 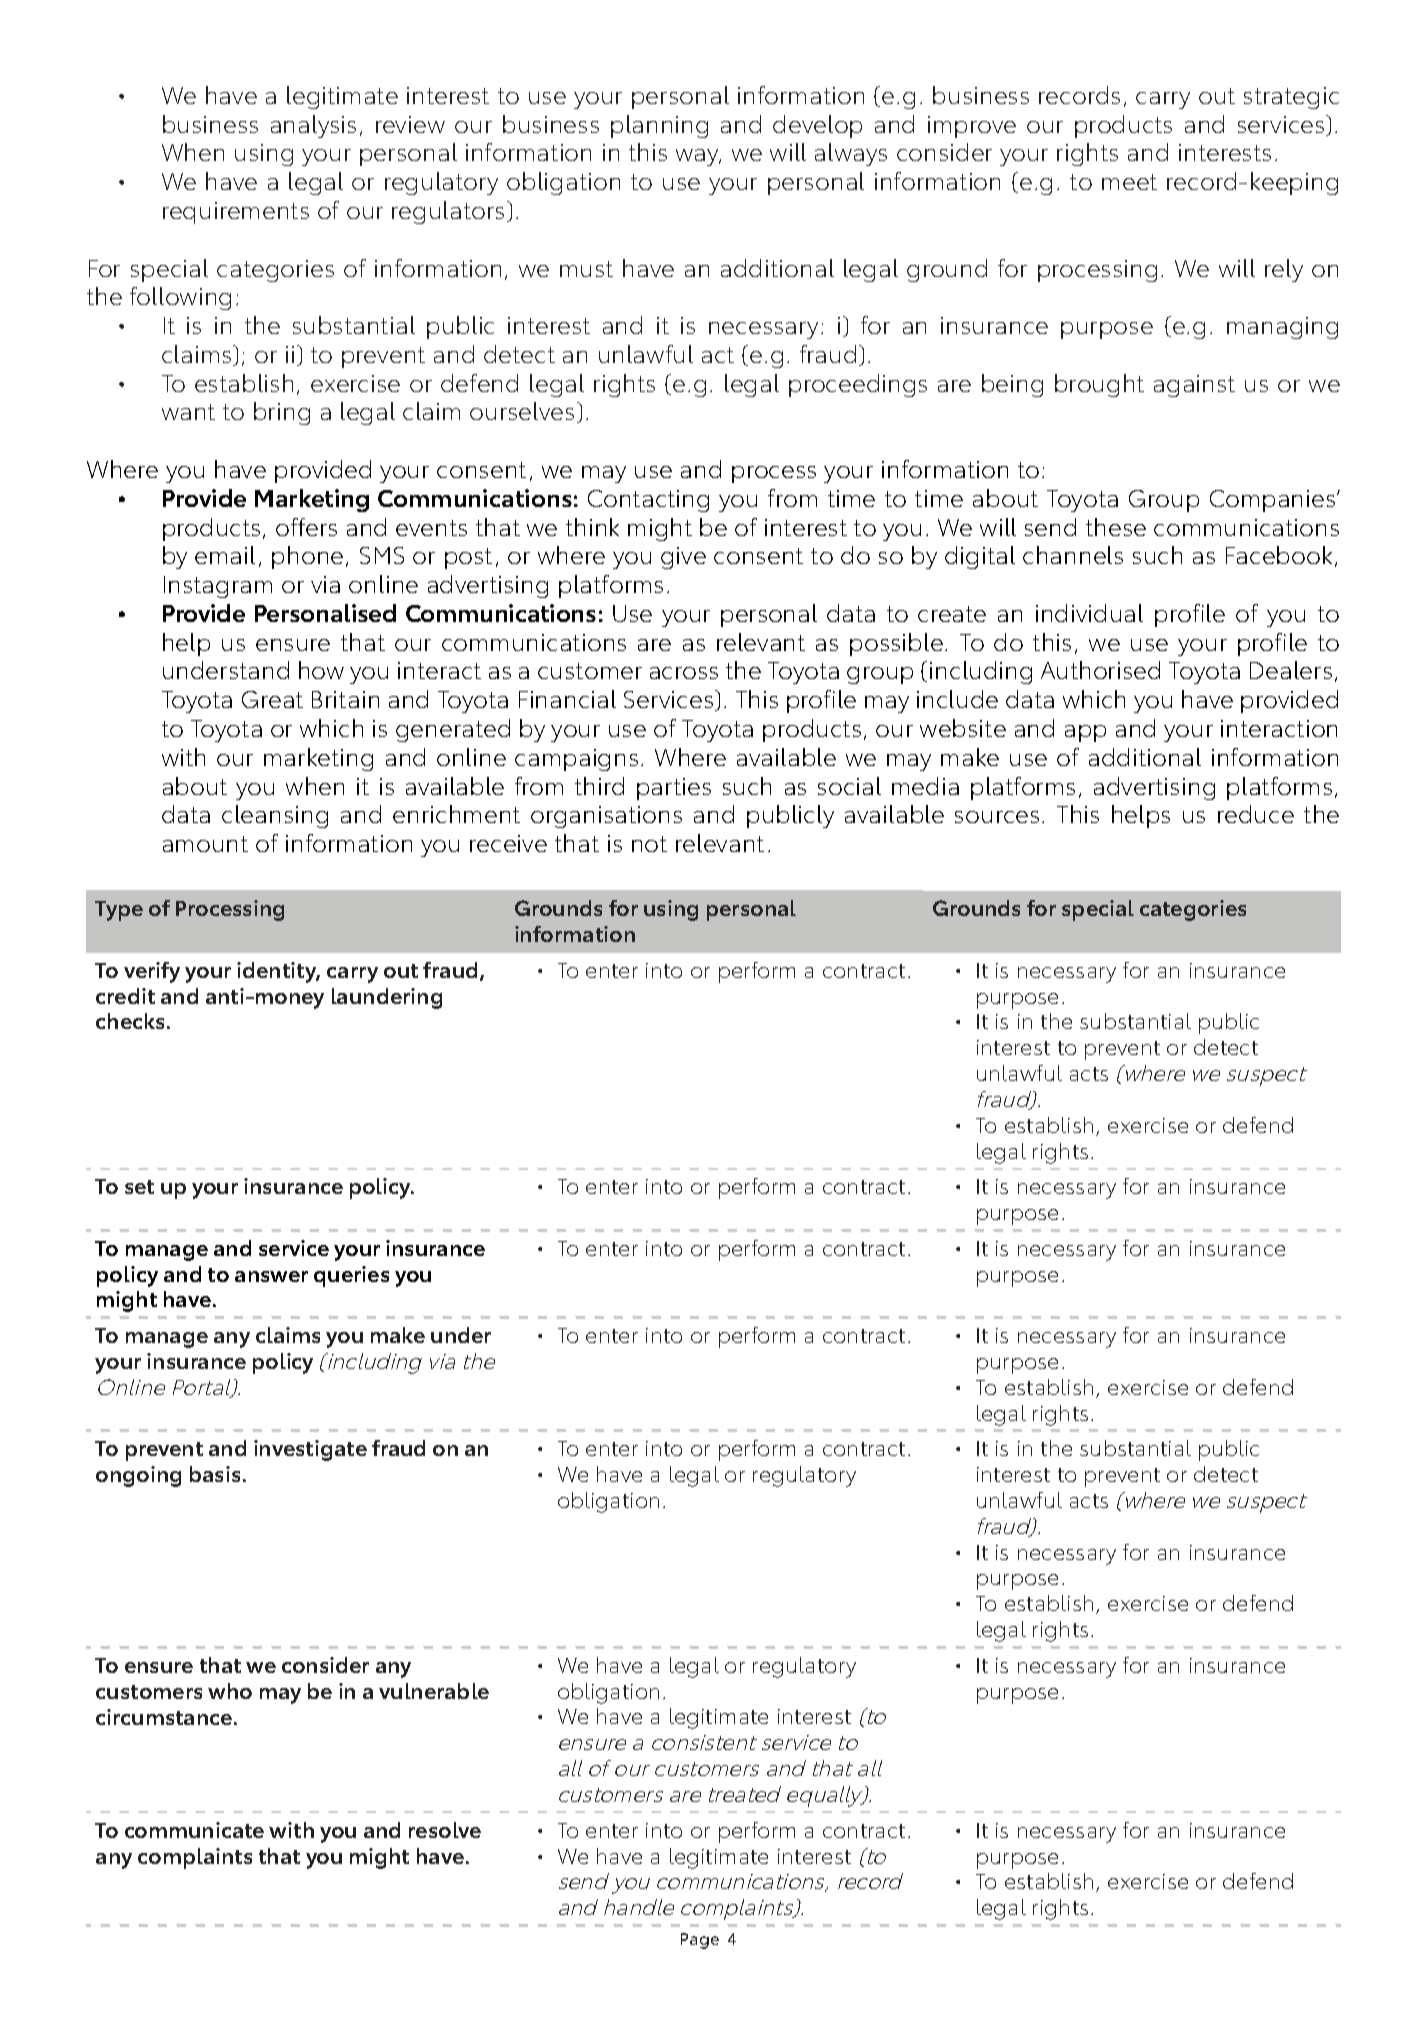 What do you see at coordinates (1085, 733) in the image?
I see `app` at bounding box center [1085, 733].
